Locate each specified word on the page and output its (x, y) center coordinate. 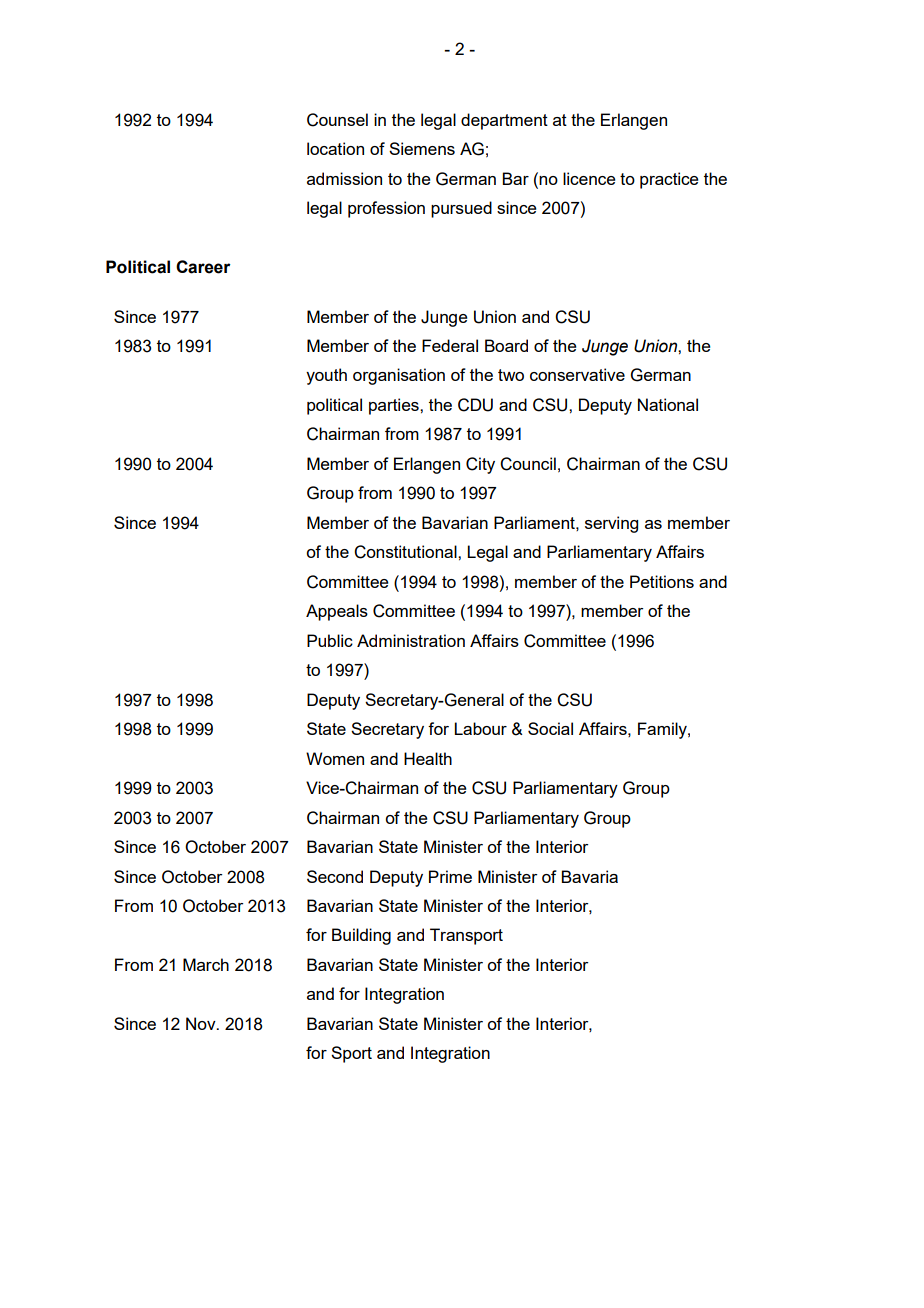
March (206, 964)
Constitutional (406, 552)
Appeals (337, 612)
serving (611, 524)
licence (589, 178)
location (335, 148)
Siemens (422, 148)
